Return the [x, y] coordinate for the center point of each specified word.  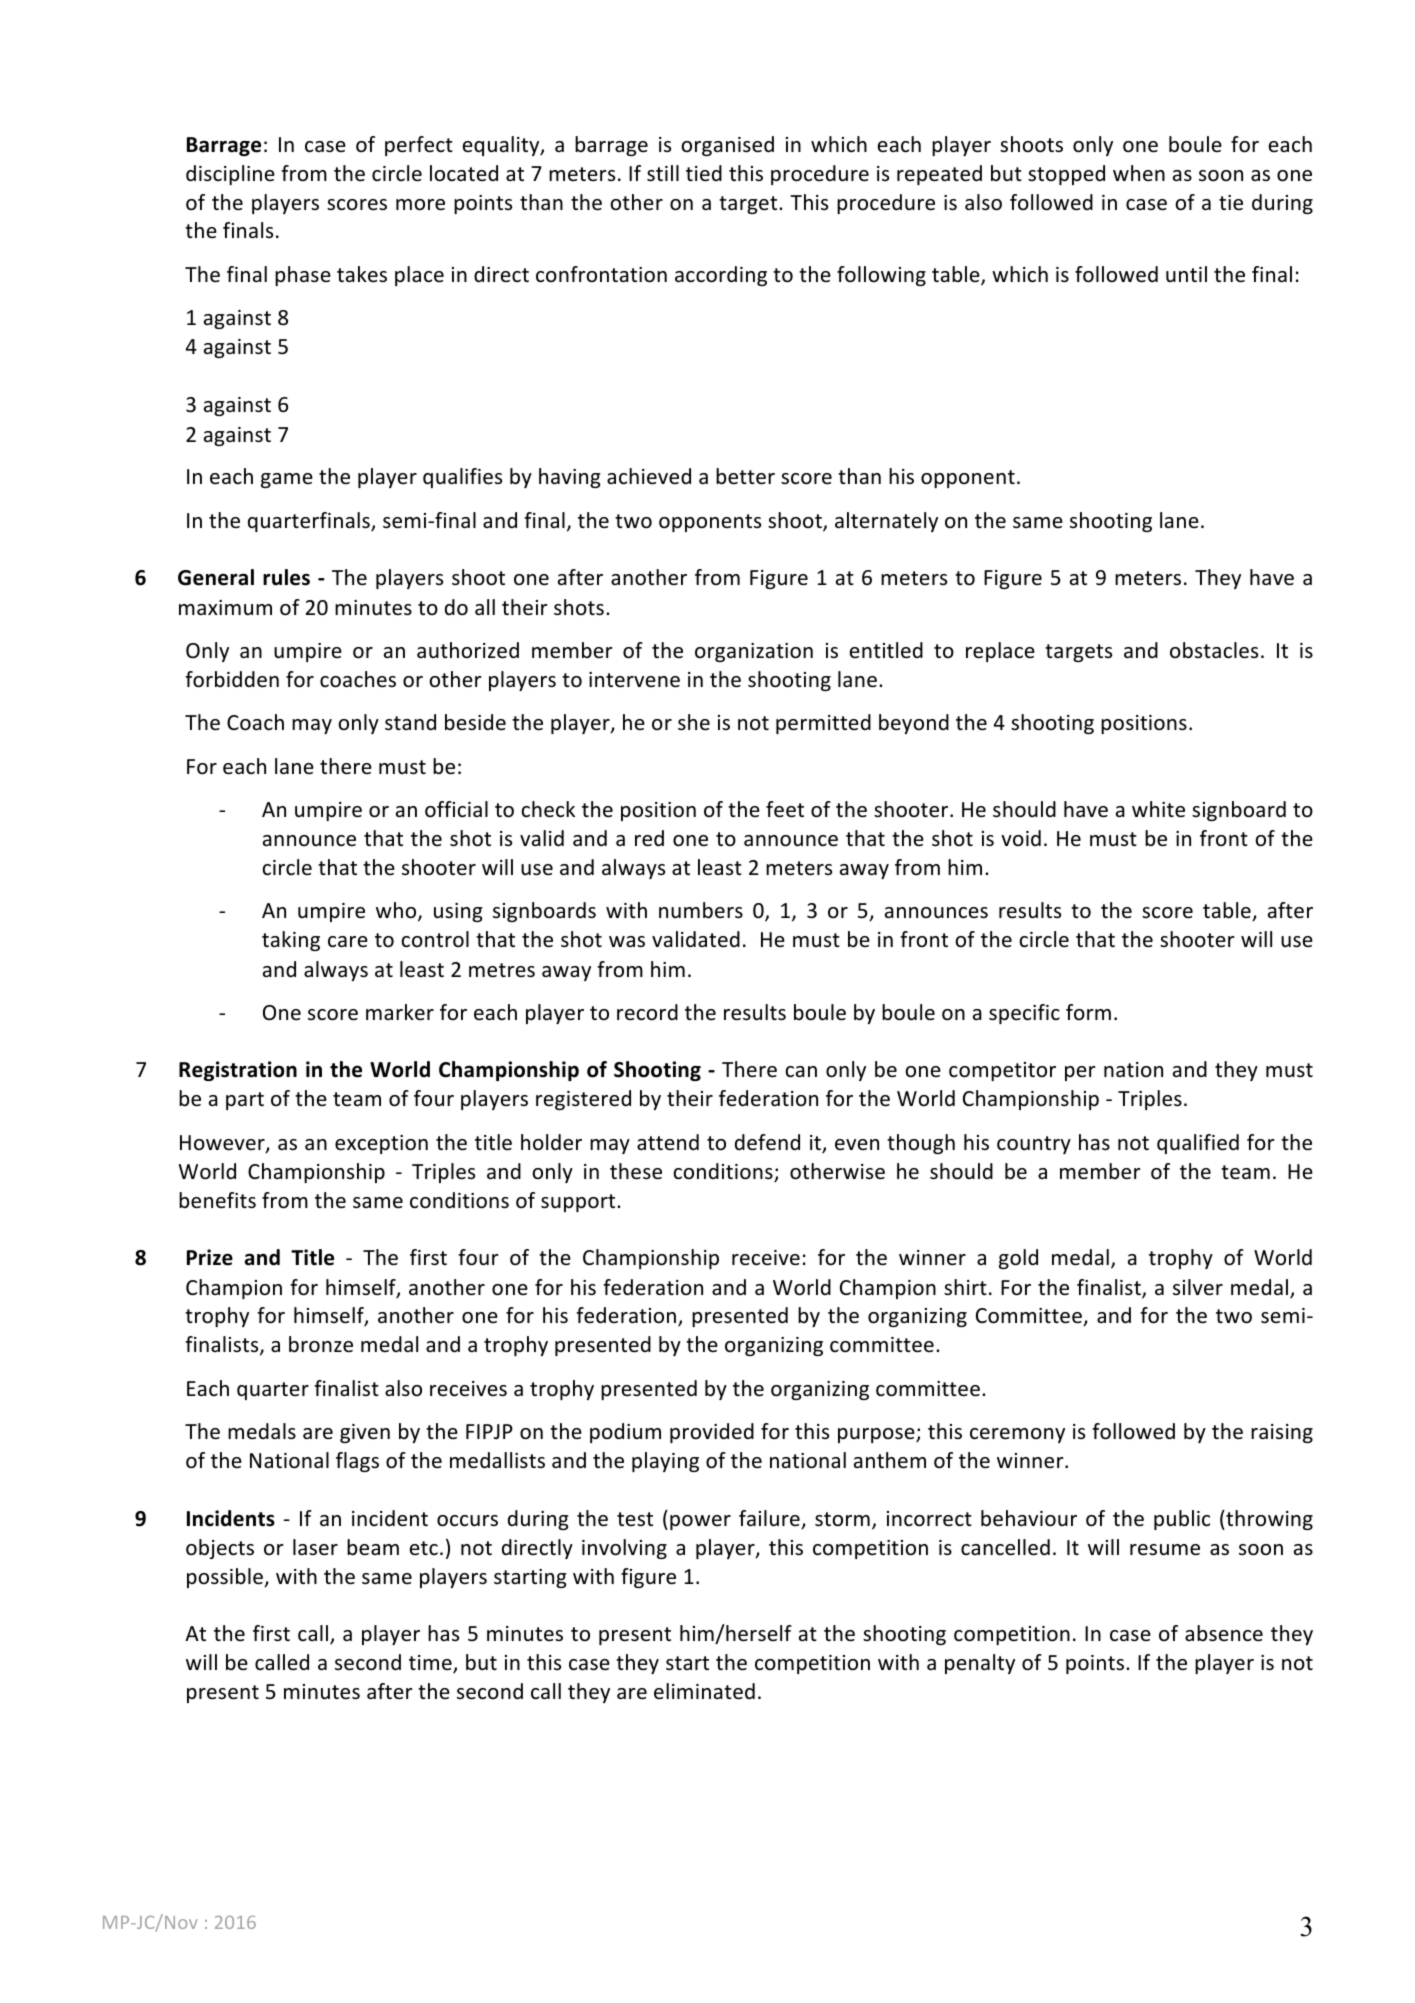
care [348, 942]
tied [704, 173]
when [1139, 173]
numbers [701, 910]
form [1088, 1012]
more [420, 205]
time [431, 1664]
